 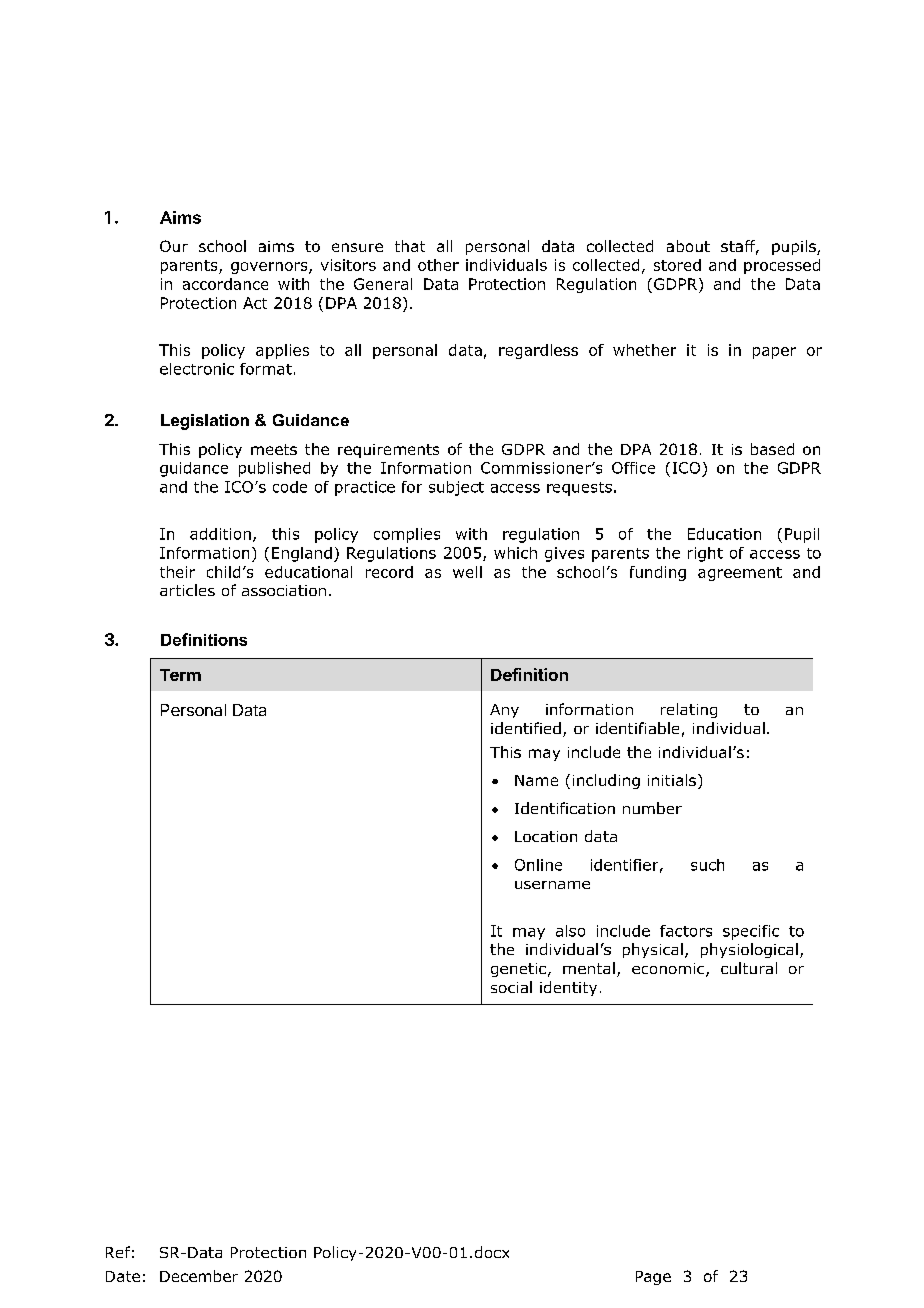 I want to click on other, so click(x=438, y=265).
